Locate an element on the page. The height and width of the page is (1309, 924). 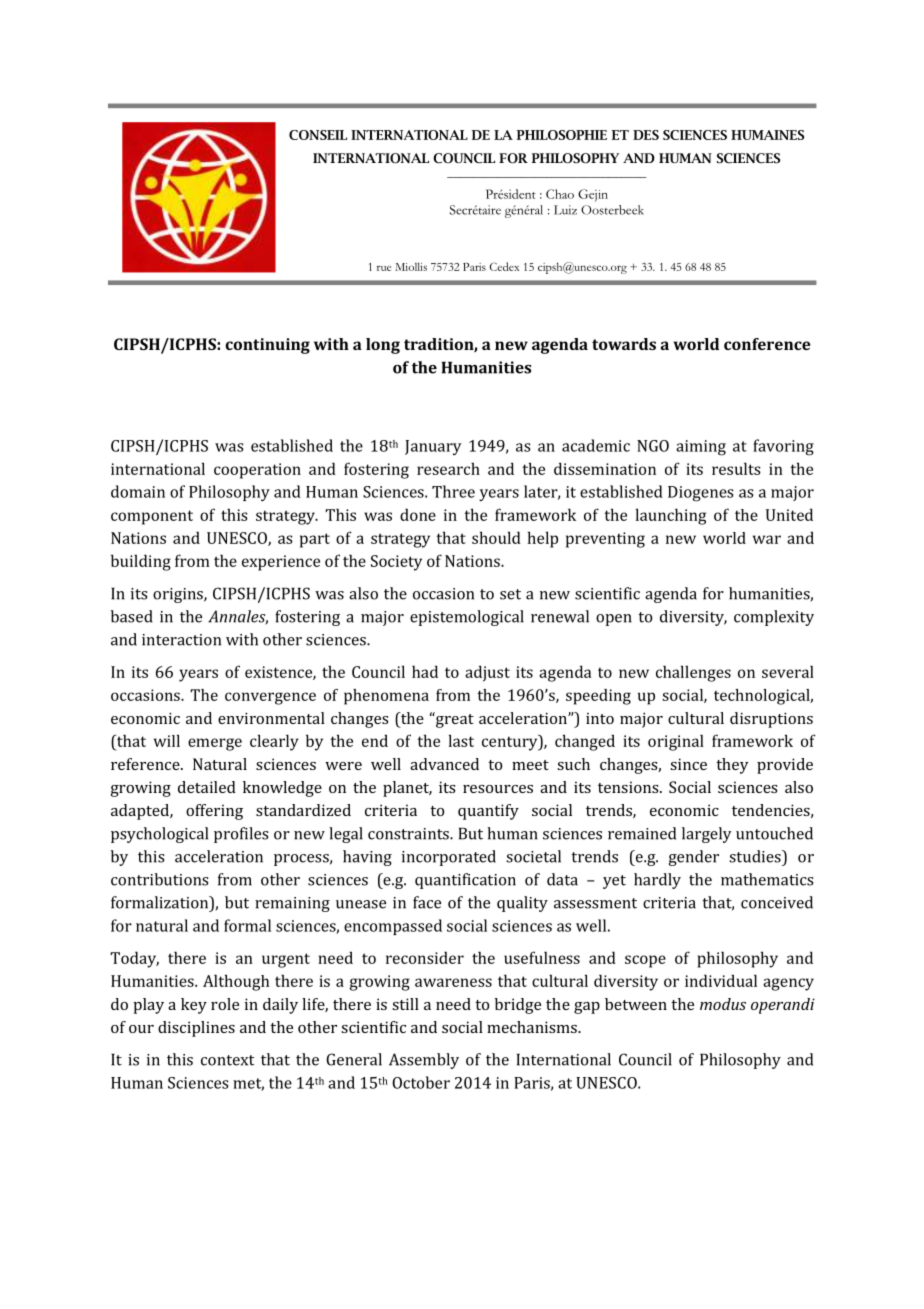
HUMAINES is located at coordinates (767, 135).
